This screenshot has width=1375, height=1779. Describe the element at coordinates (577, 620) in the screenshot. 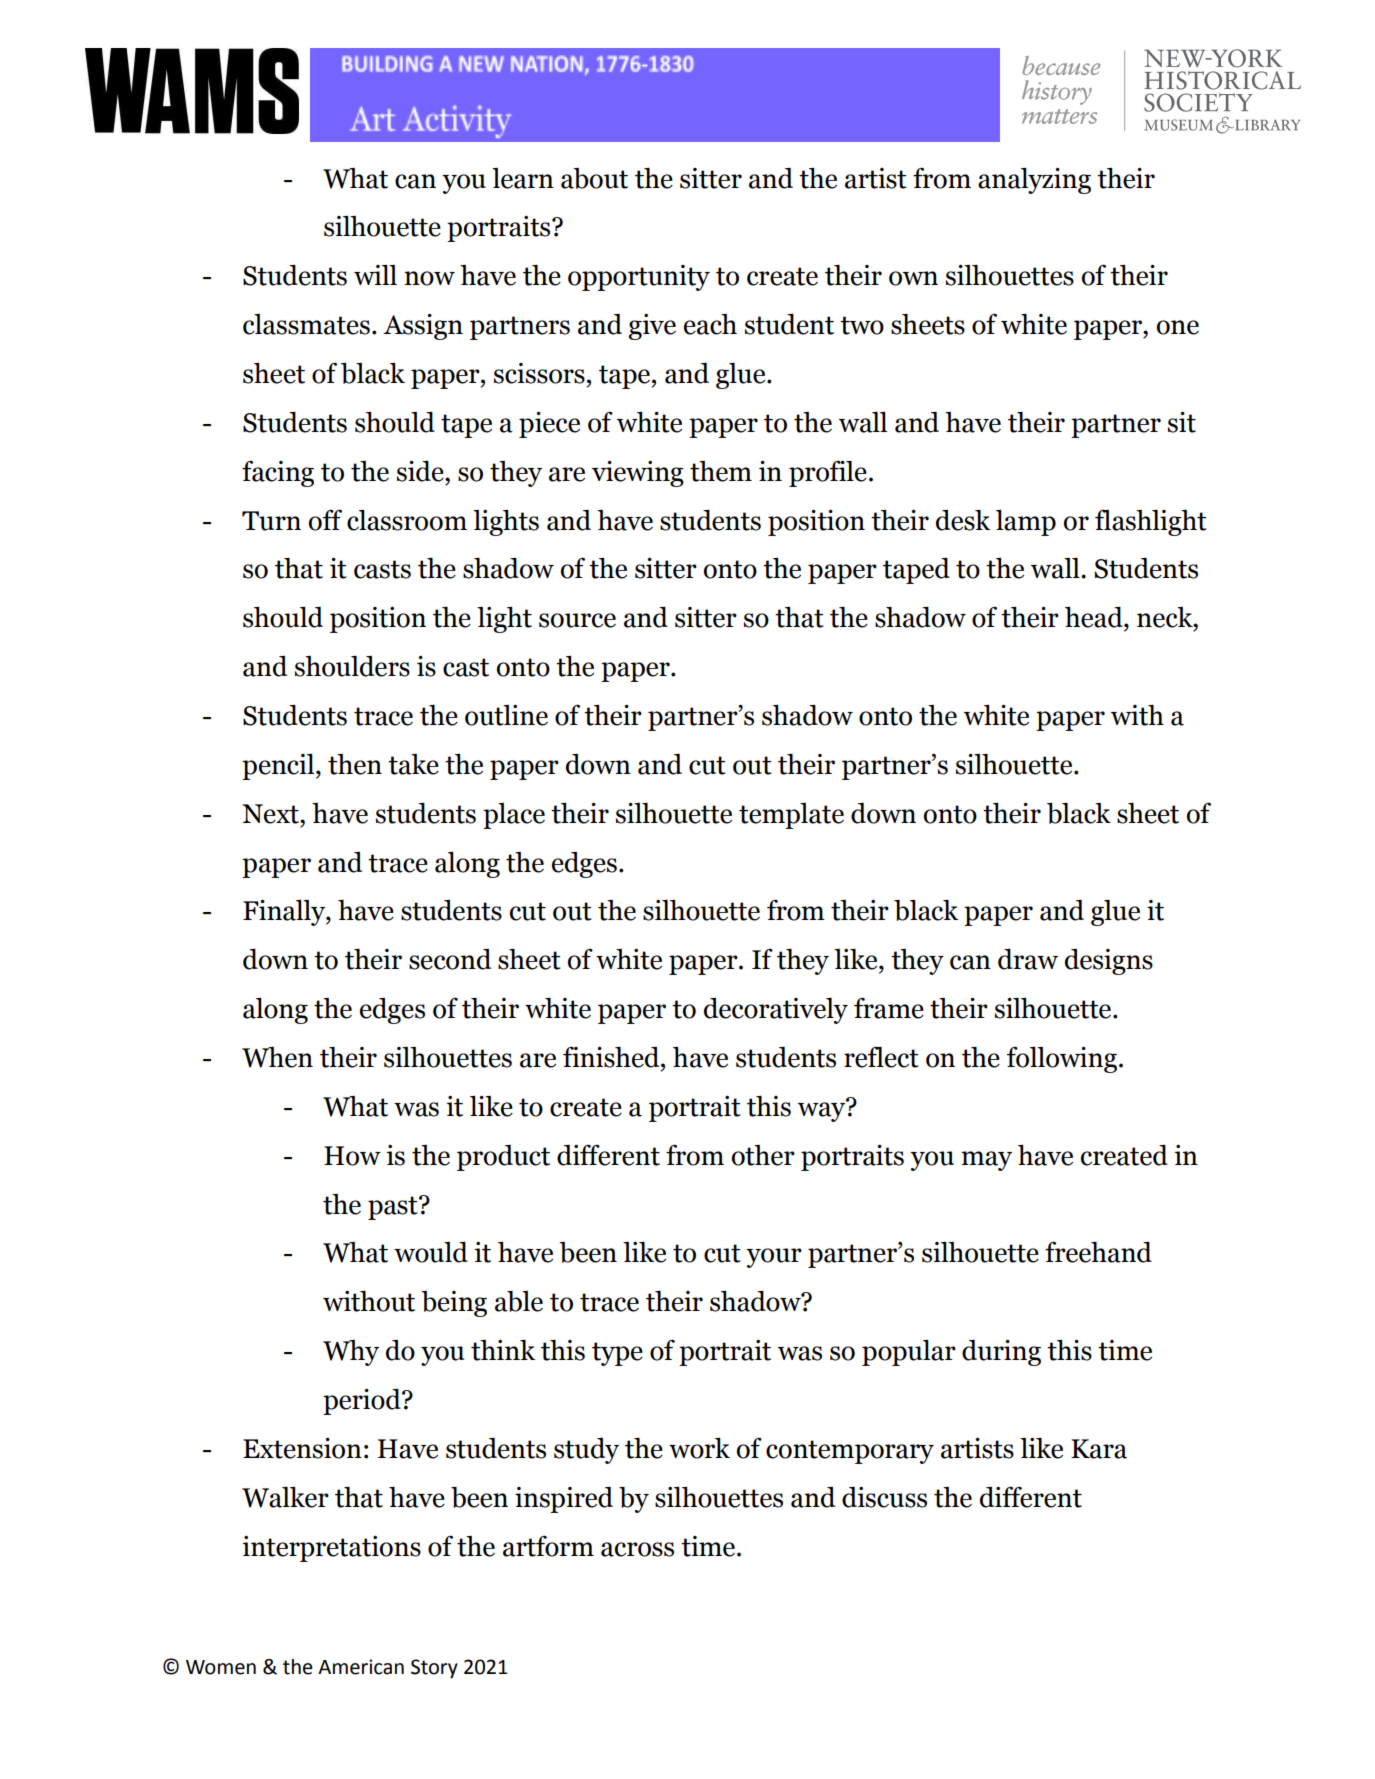

I see `source` at that location.
